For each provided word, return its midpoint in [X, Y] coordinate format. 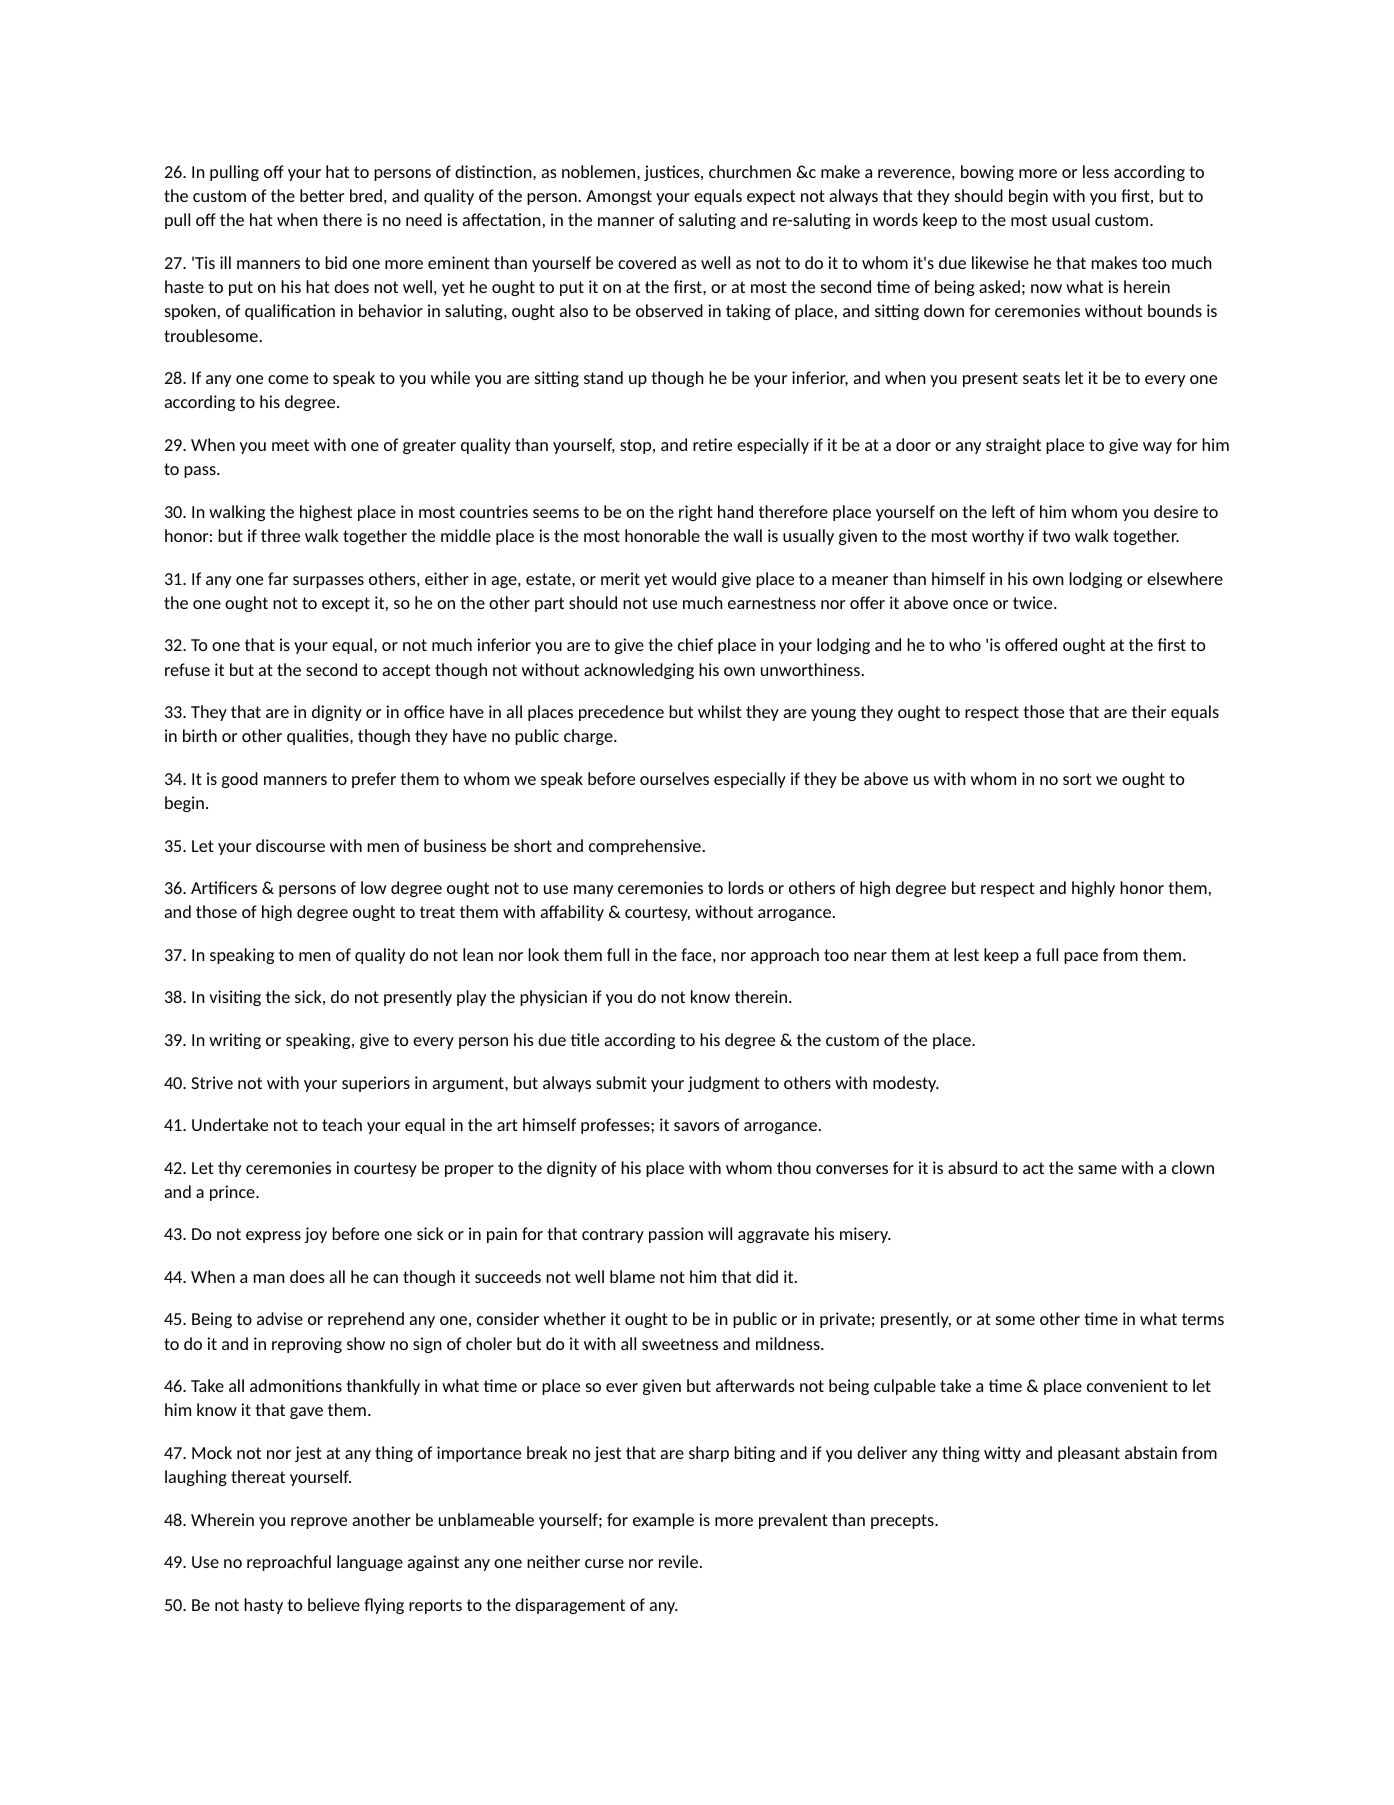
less [1096, 171]
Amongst [619, 197]
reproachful [289, 1563]
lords [746, 887]
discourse [290, 845]
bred [366, 195]
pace [1081, 958]
